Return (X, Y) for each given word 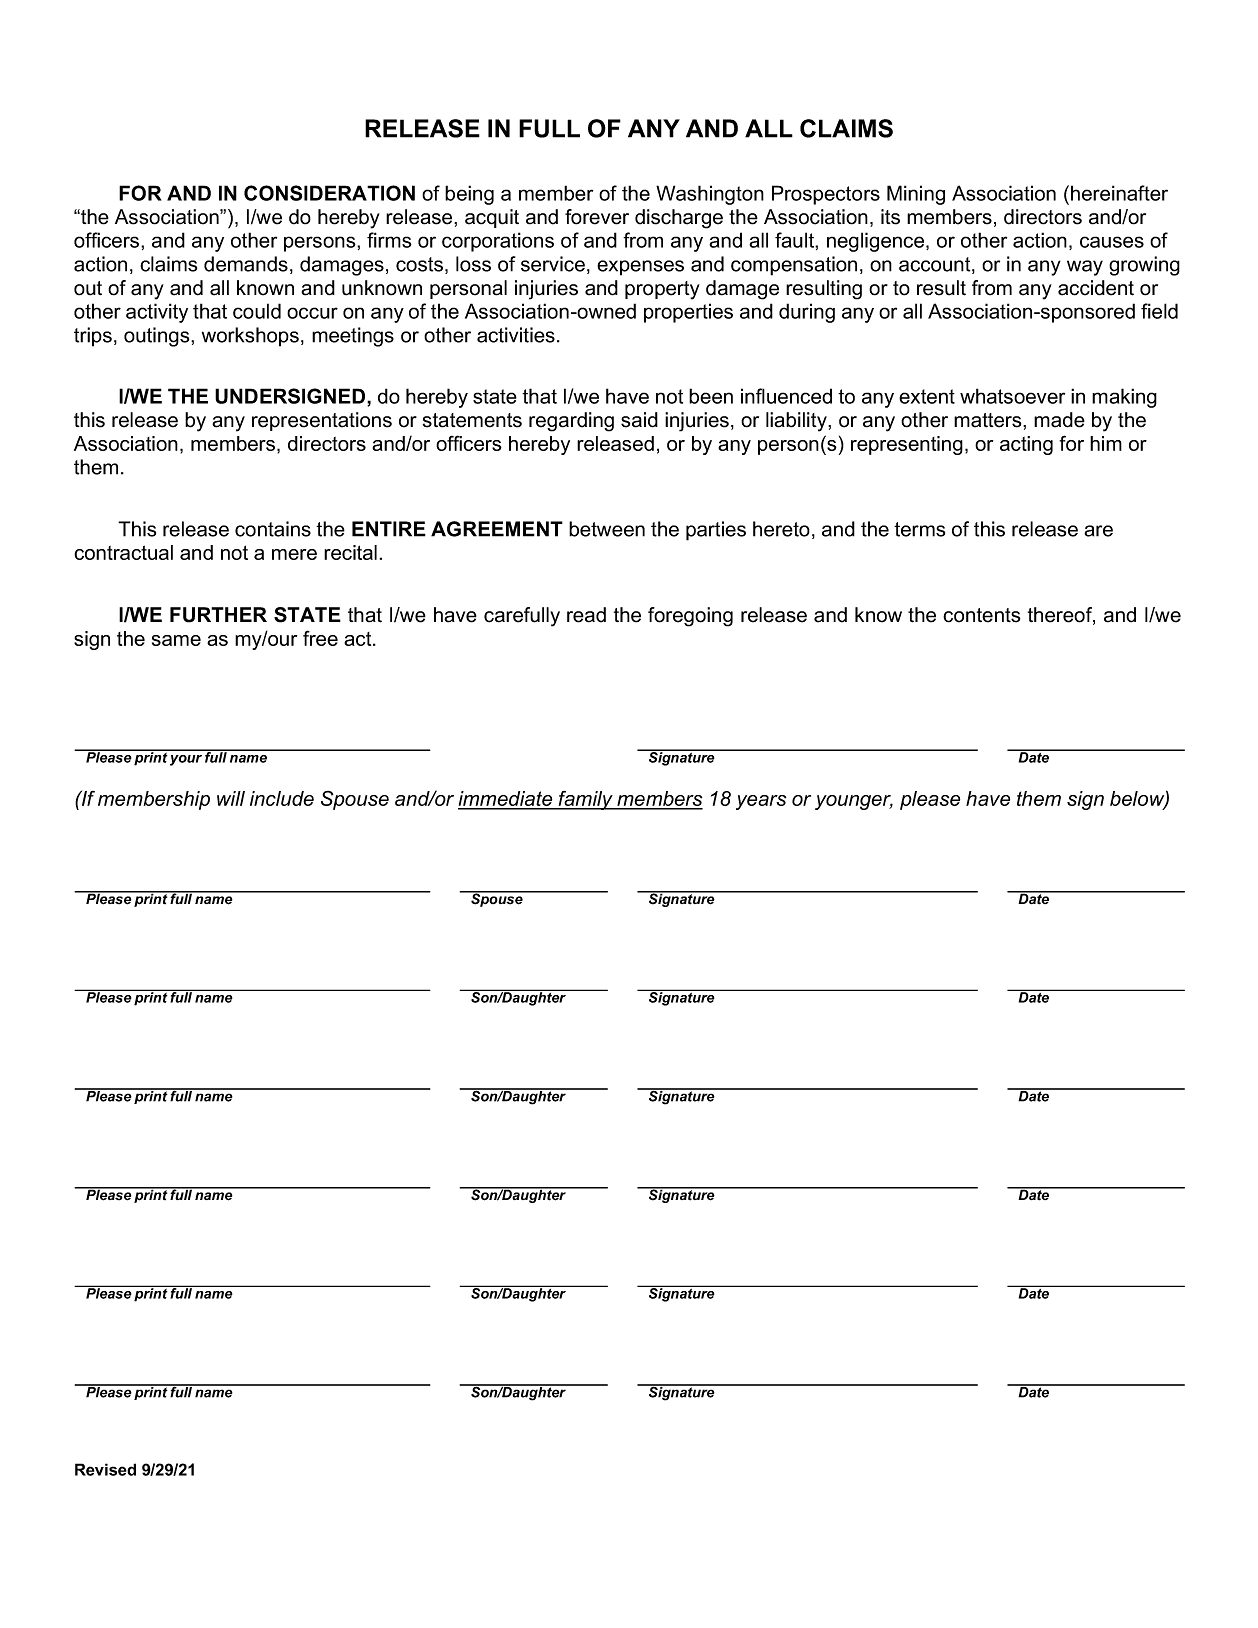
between (607, 529)
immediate (506, 800)
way (1085, 268)
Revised (105, 1469)
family (585, 800)
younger (854, 802)
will (231, 798)
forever (597, 217)
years (761, 802)
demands (246, 264)
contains (273, 529)
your (186, 760)
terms (919, 529)
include (282, 798)
